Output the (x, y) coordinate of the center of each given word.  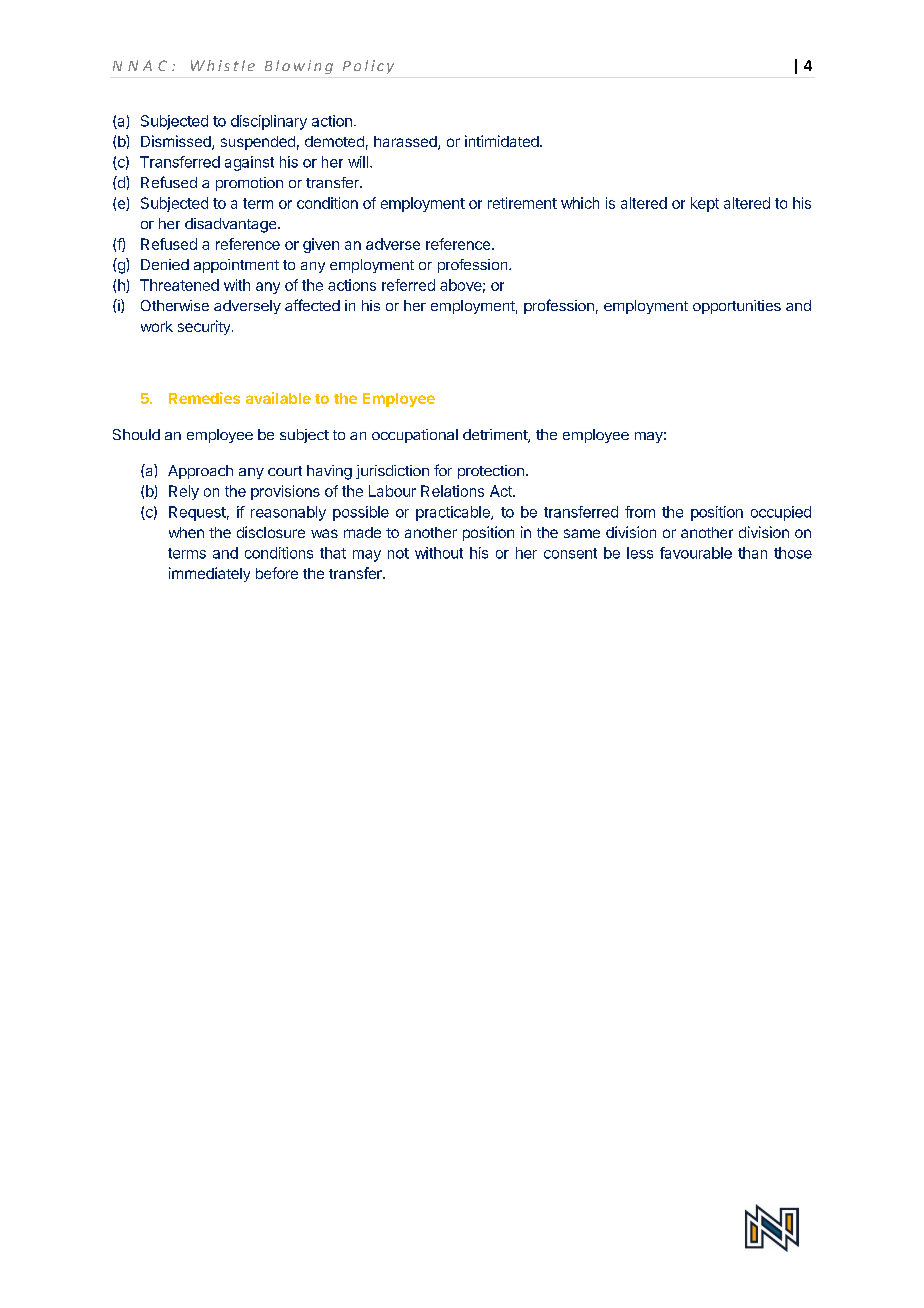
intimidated (503, 141)
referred (408, 285)
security (204, 327)
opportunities (737, 307)
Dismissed (177, 142)
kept (705, 204)
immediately (209, 574)
